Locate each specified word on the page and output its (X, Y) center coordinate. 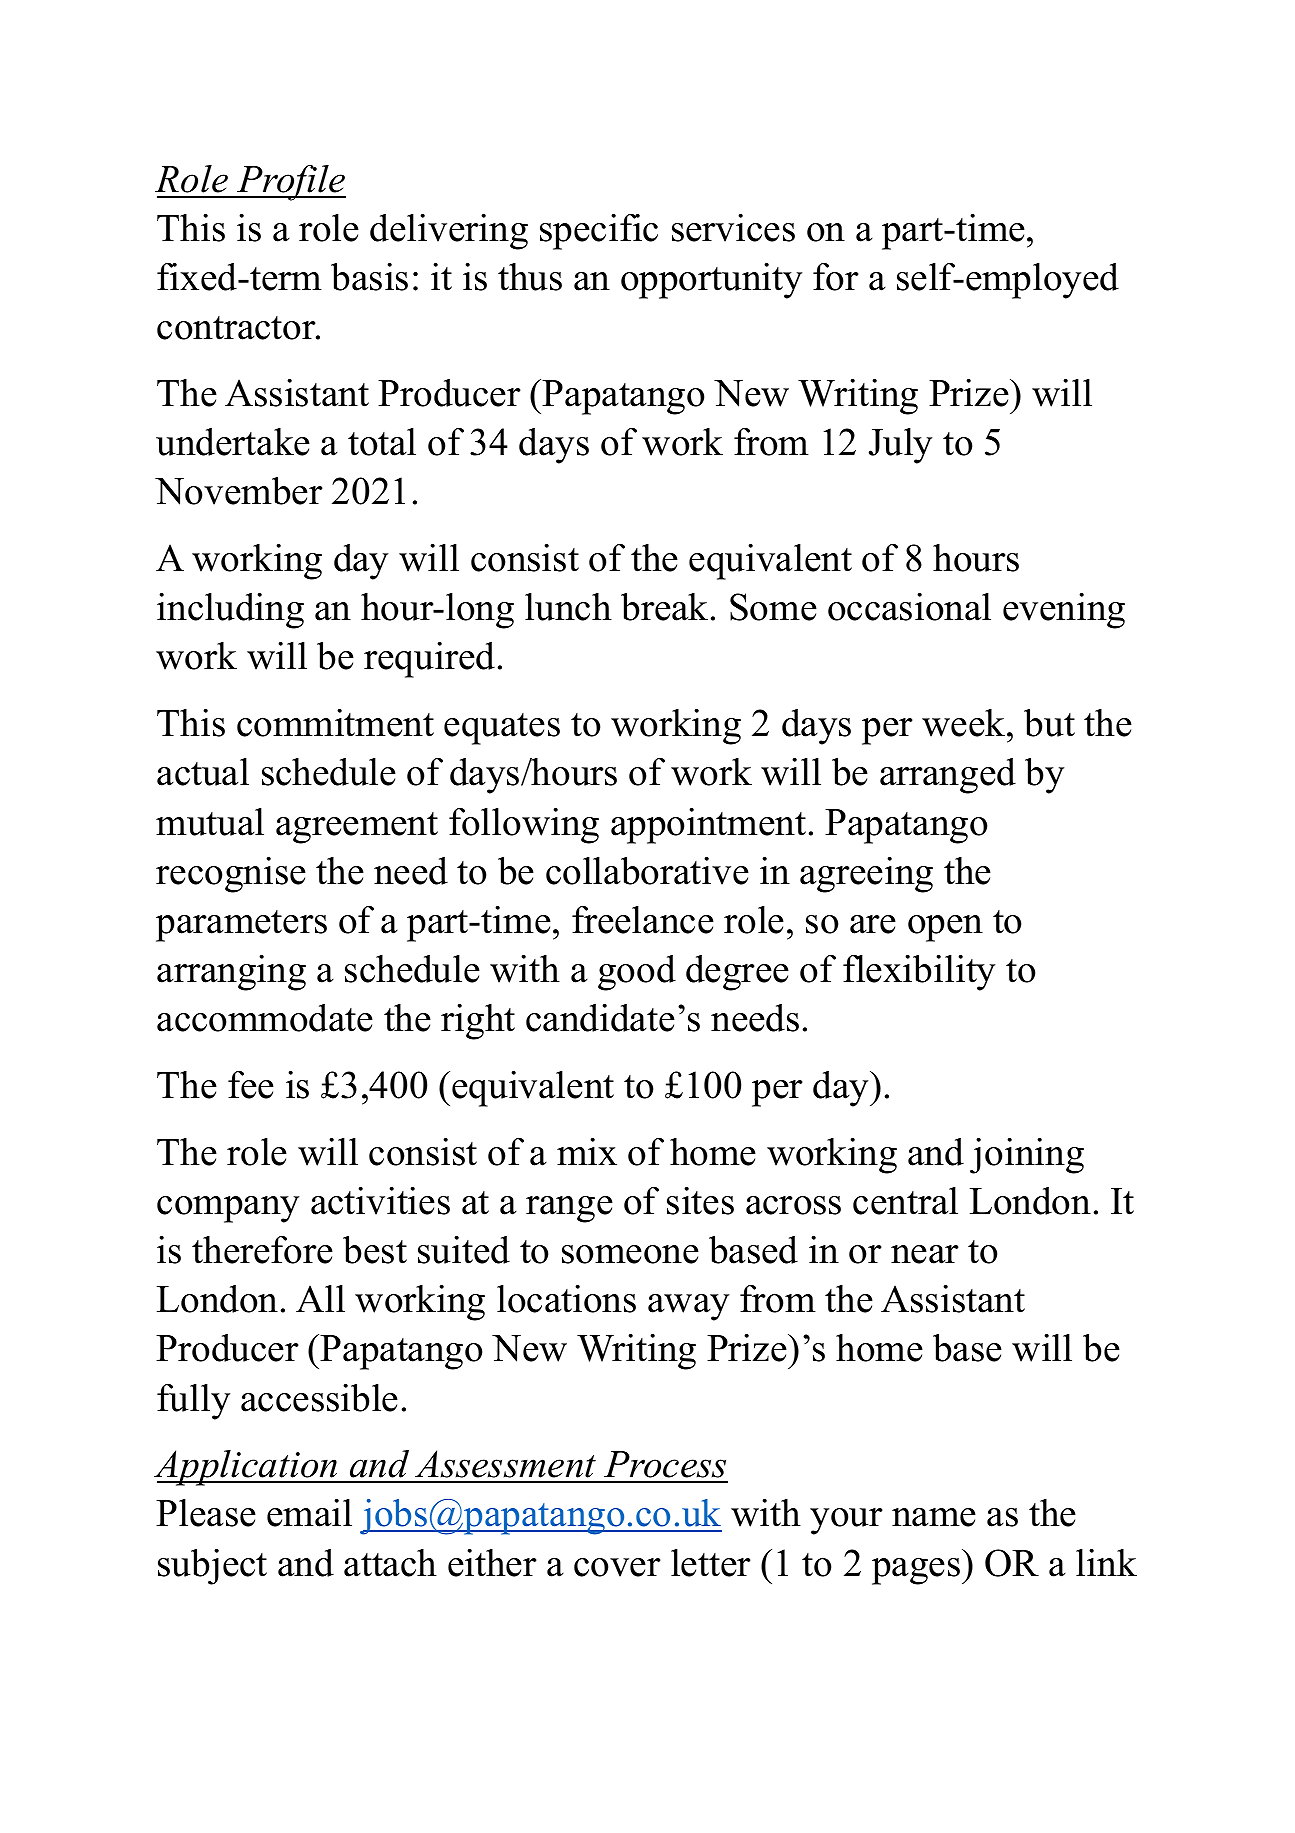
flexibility (919, 972)
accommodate (265, 1018)
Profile (290, 183)
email (309, 1513)
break (664, 606)
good (637, 973)
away (688, 1307)
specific (599, 232)
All (320, 1298)
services (733, 228)
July (900, 446)
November (239, 490)
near (925, 1254)
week (965, 723)
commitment (335, 723)
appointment (708, 826)
